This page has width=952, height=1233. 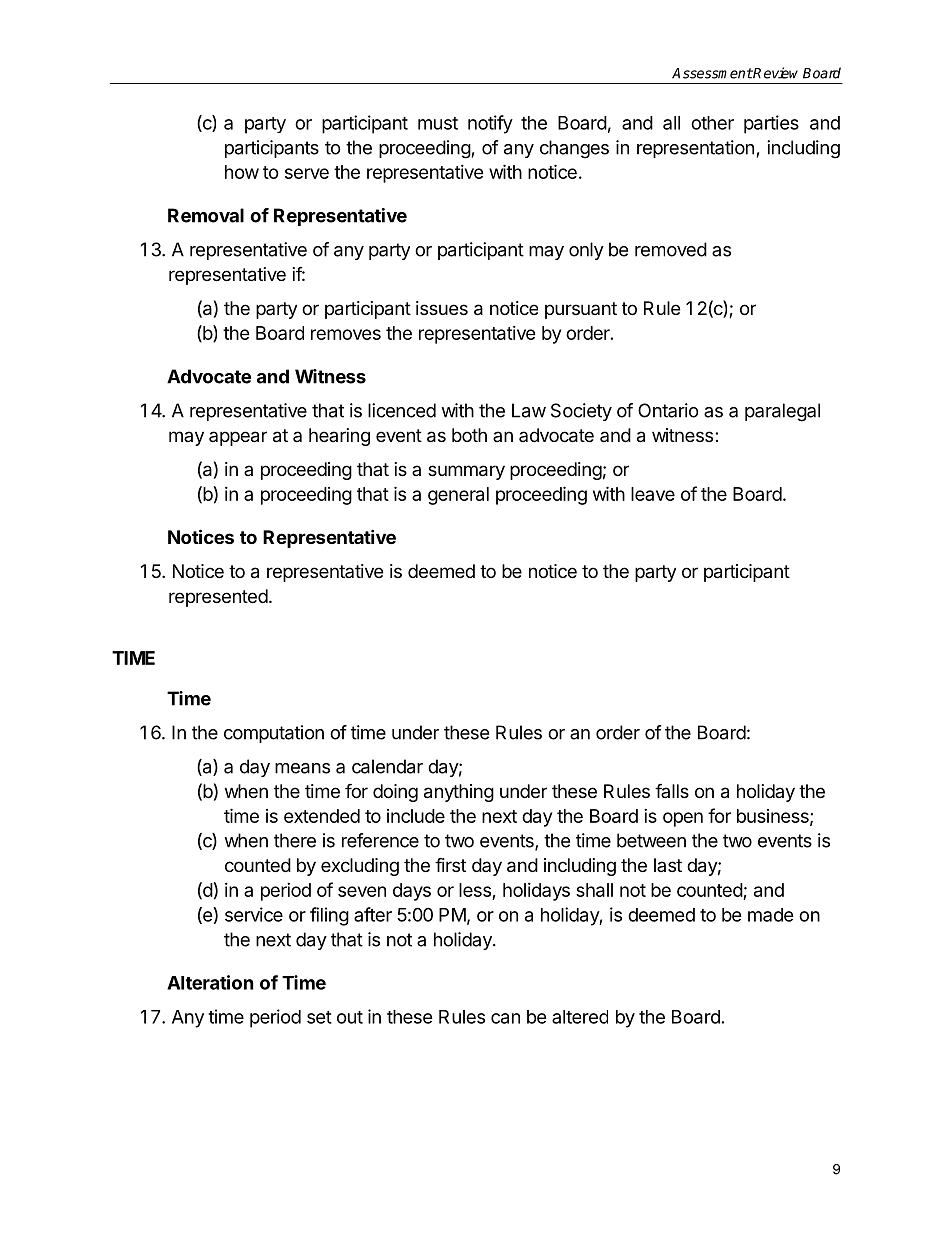 I want to click on removes, so click(x=346, y=334).
